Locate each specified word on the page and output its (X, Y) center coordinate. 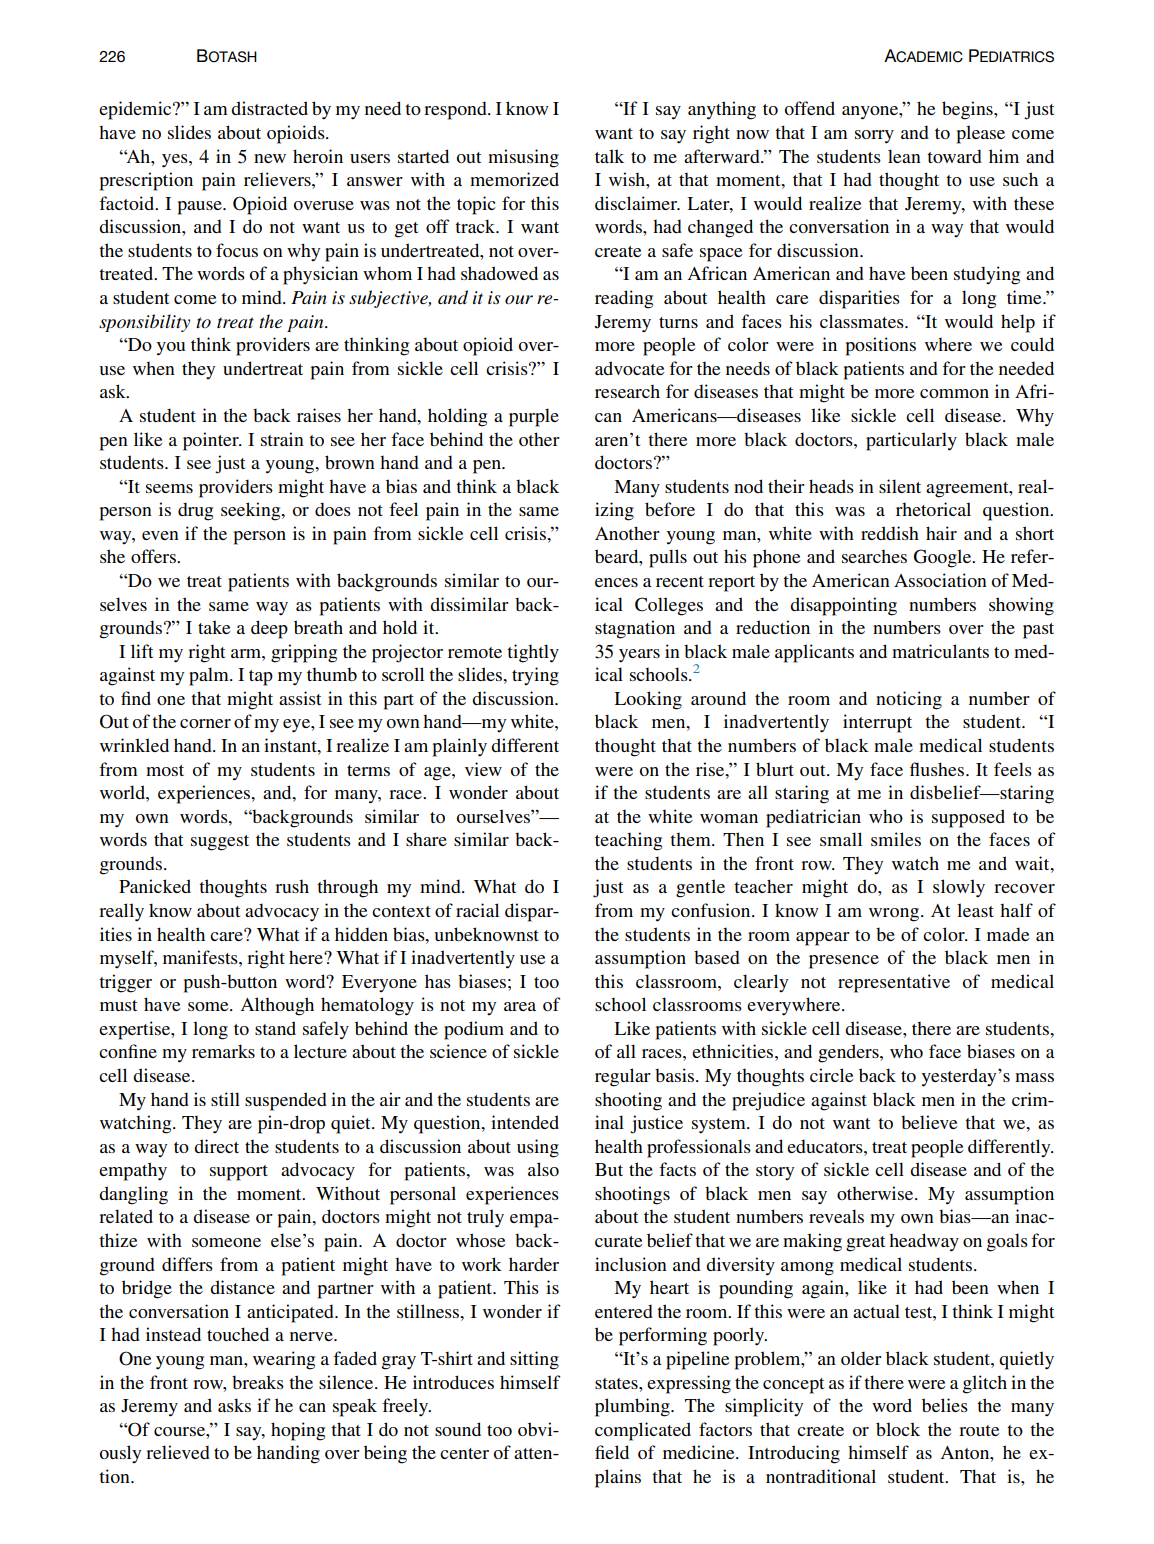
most (165, 770)
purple (534, 417)
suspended (286, 1101)
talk (609, 156)
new (270, 158)
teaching (628, 841)
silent (900, 486)
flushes (938, 769)
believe (929, 1122)
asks (234, 1405)
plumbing (633, 1407)
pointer (212, 441)
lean (904, 156)
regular (623, 1077)
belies (945, 1405)
